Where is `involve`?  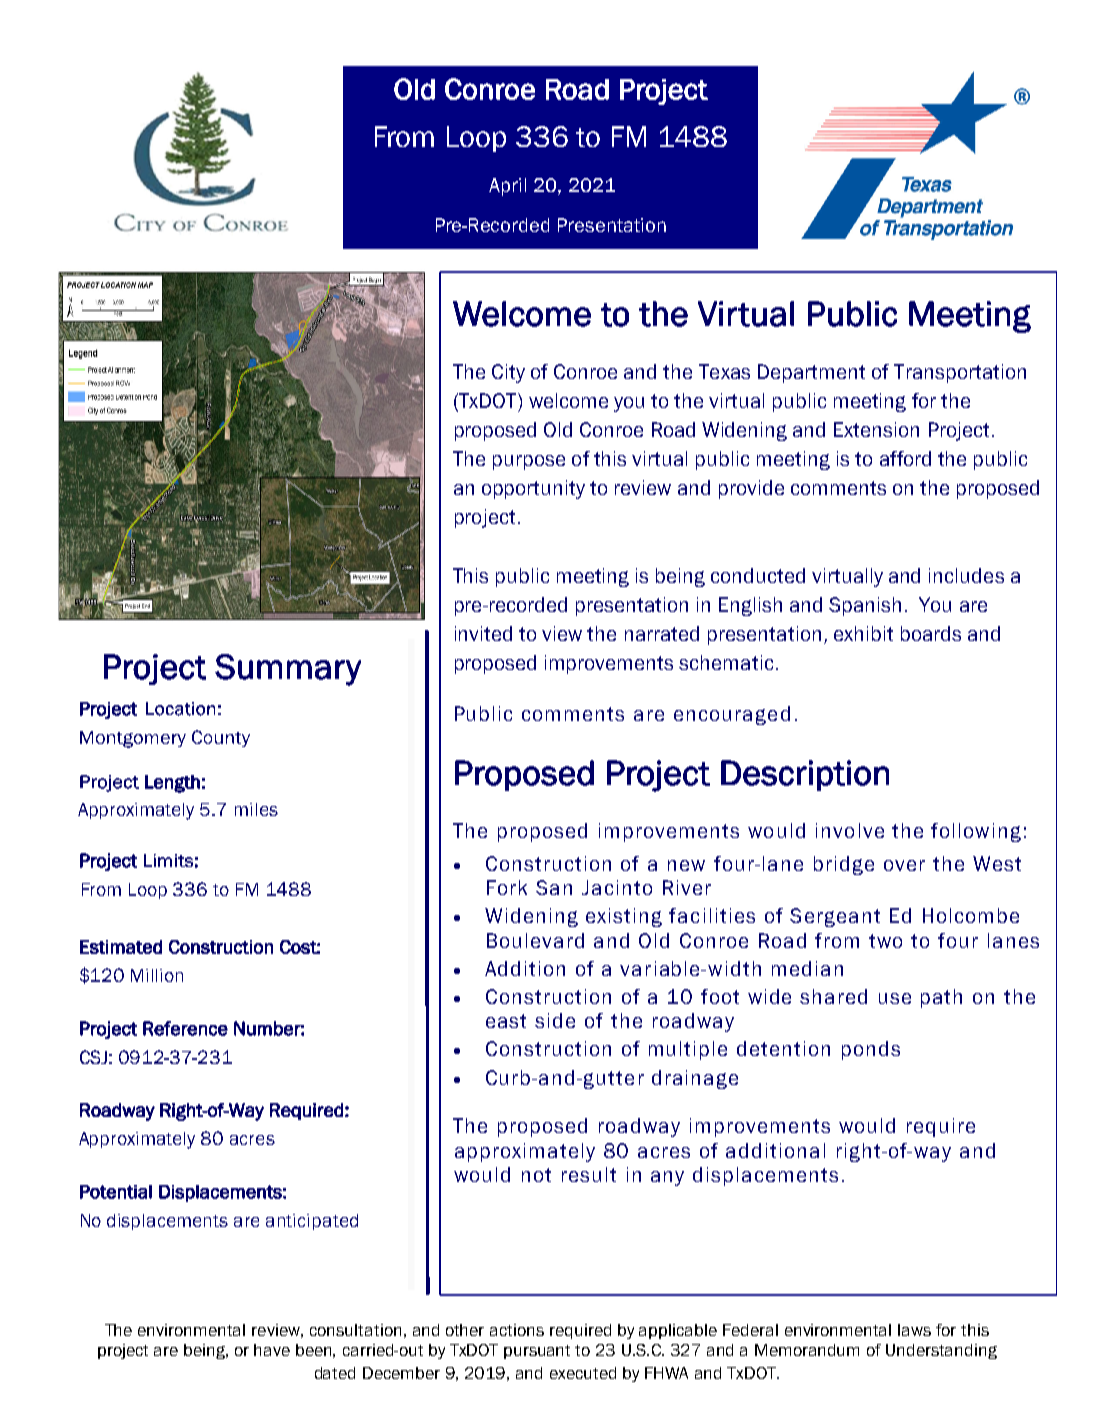 involve is located at coordinates (850, 830).
